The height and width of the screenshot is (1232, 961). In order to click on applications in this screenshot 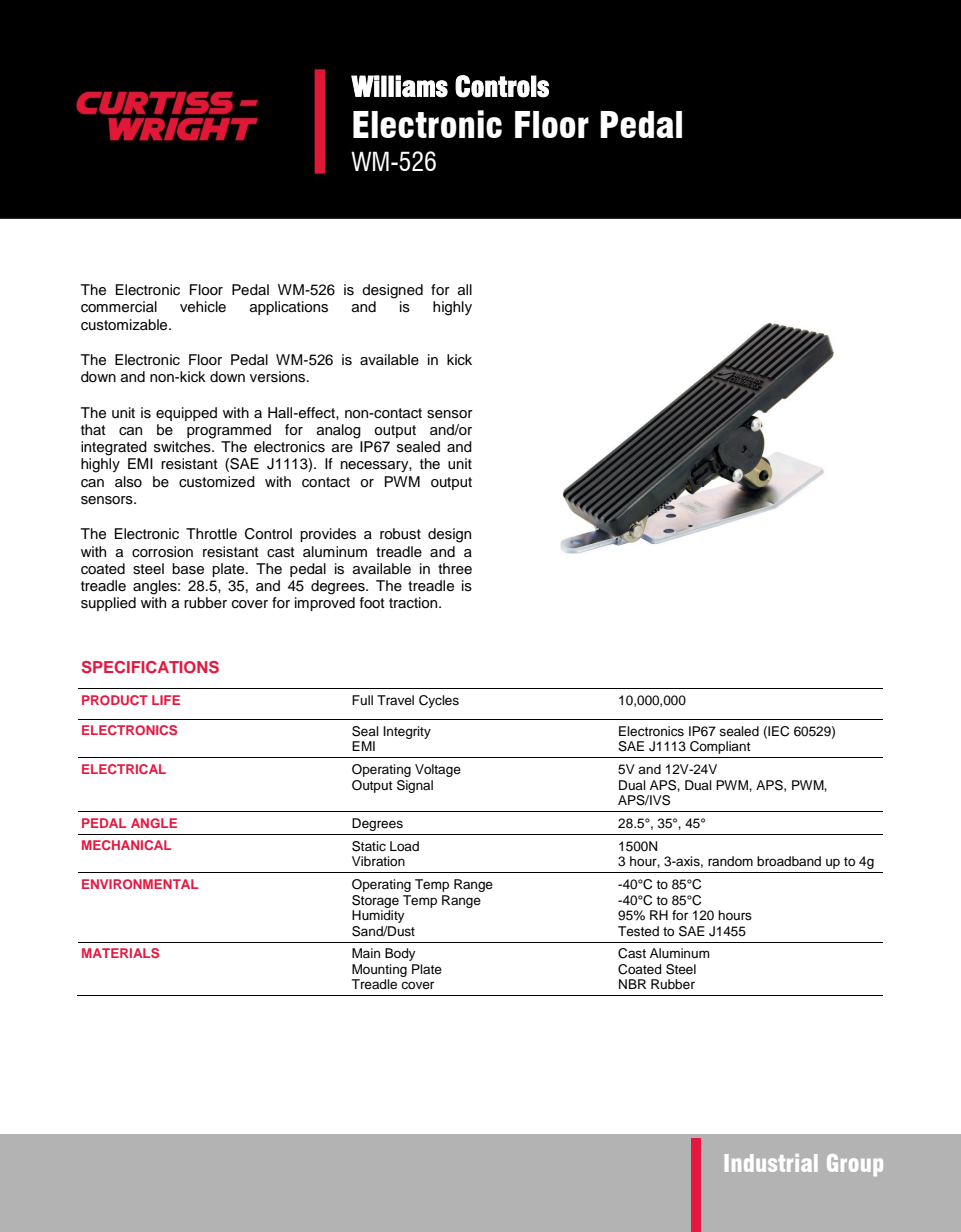, I will do `click(289, 308)`.
